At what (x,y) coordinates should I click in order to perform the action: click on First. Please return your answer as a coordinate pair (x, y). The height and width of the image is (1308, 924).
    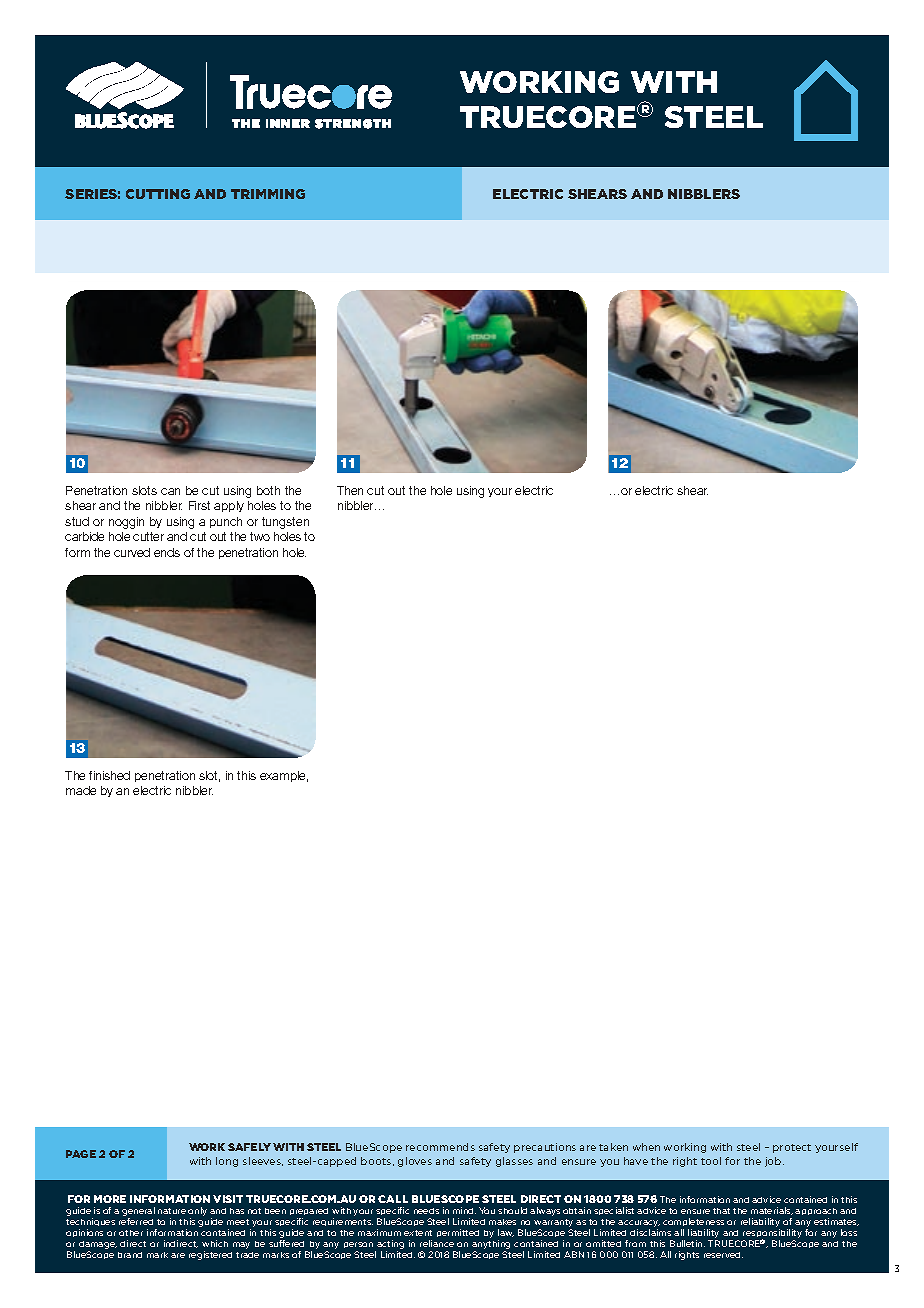
    Looking at the image, I should click on (199, 505).
